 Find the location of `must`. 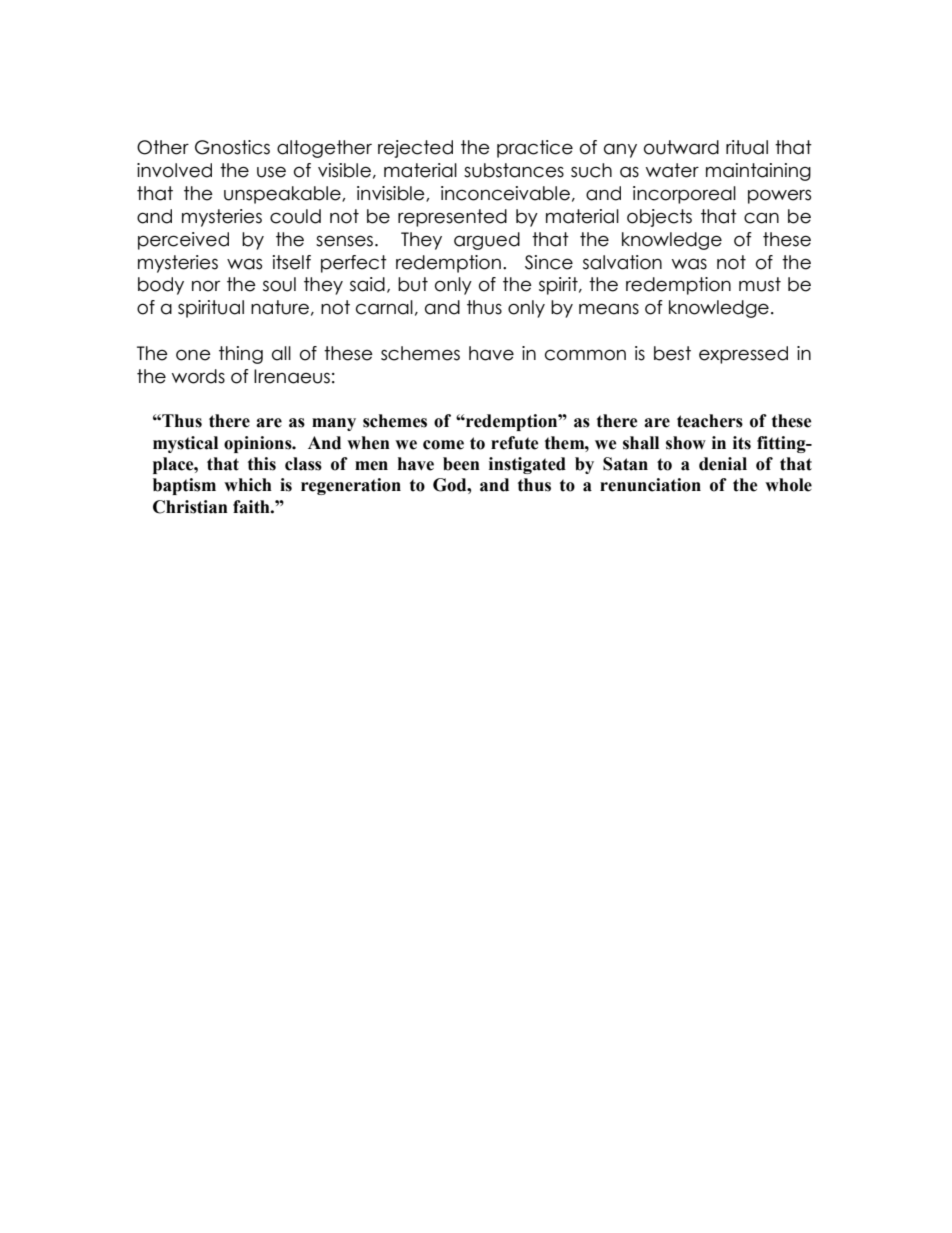

must is located at coordinates (760, 284).
